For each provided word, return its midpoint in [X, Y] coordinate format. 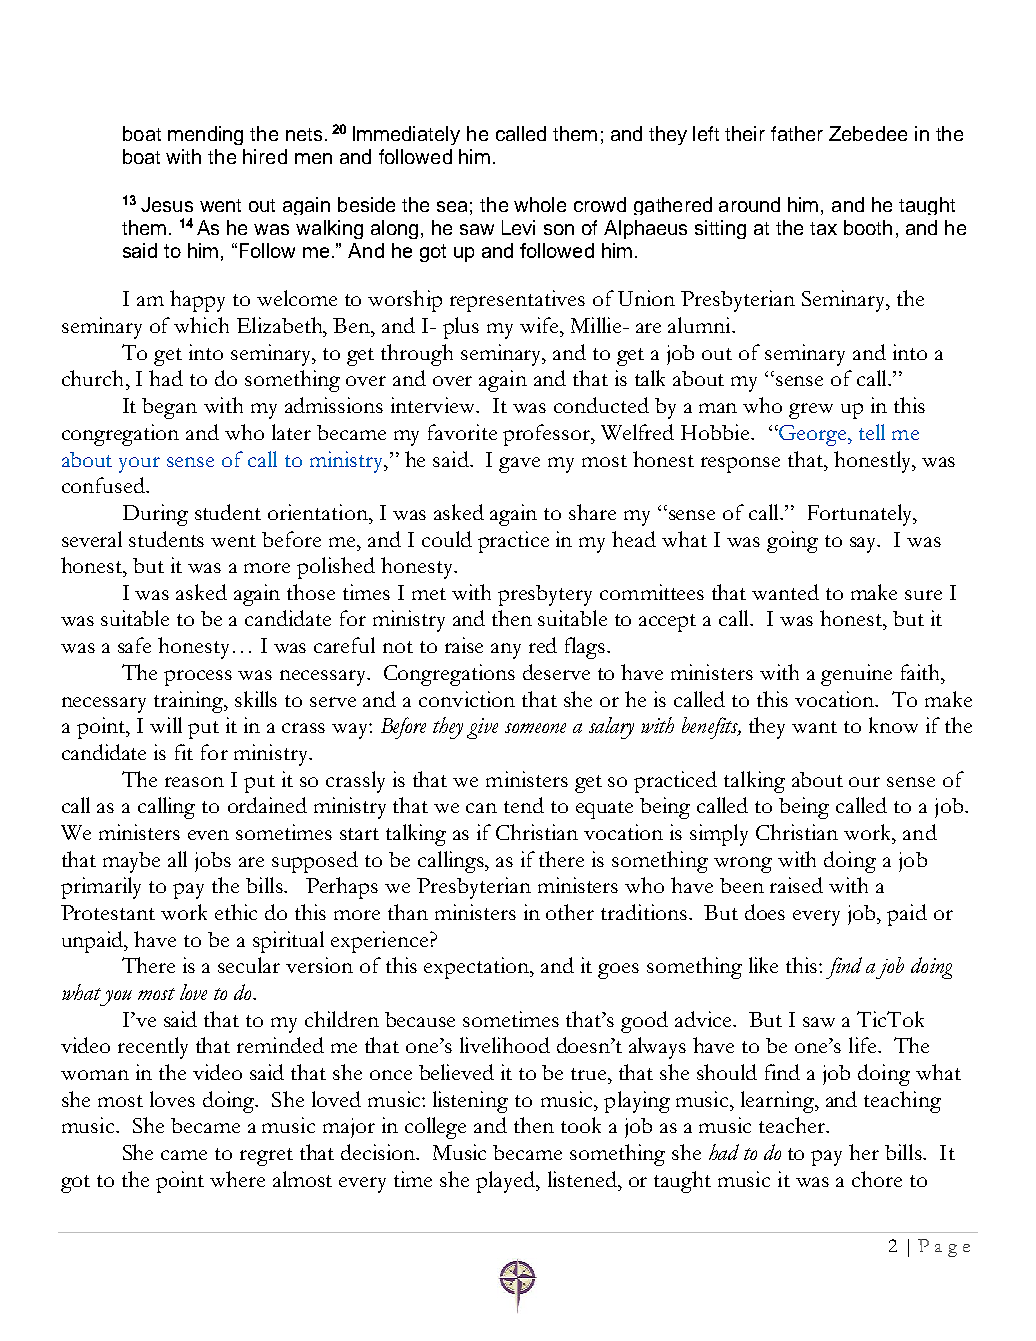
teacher [793, 1125]
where [237, 1179]
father [797, 133]
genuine [856, 675]
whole [540, 204]
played [507, 1182]
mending [205, 135]
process [198, 678]
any [506, 651]
